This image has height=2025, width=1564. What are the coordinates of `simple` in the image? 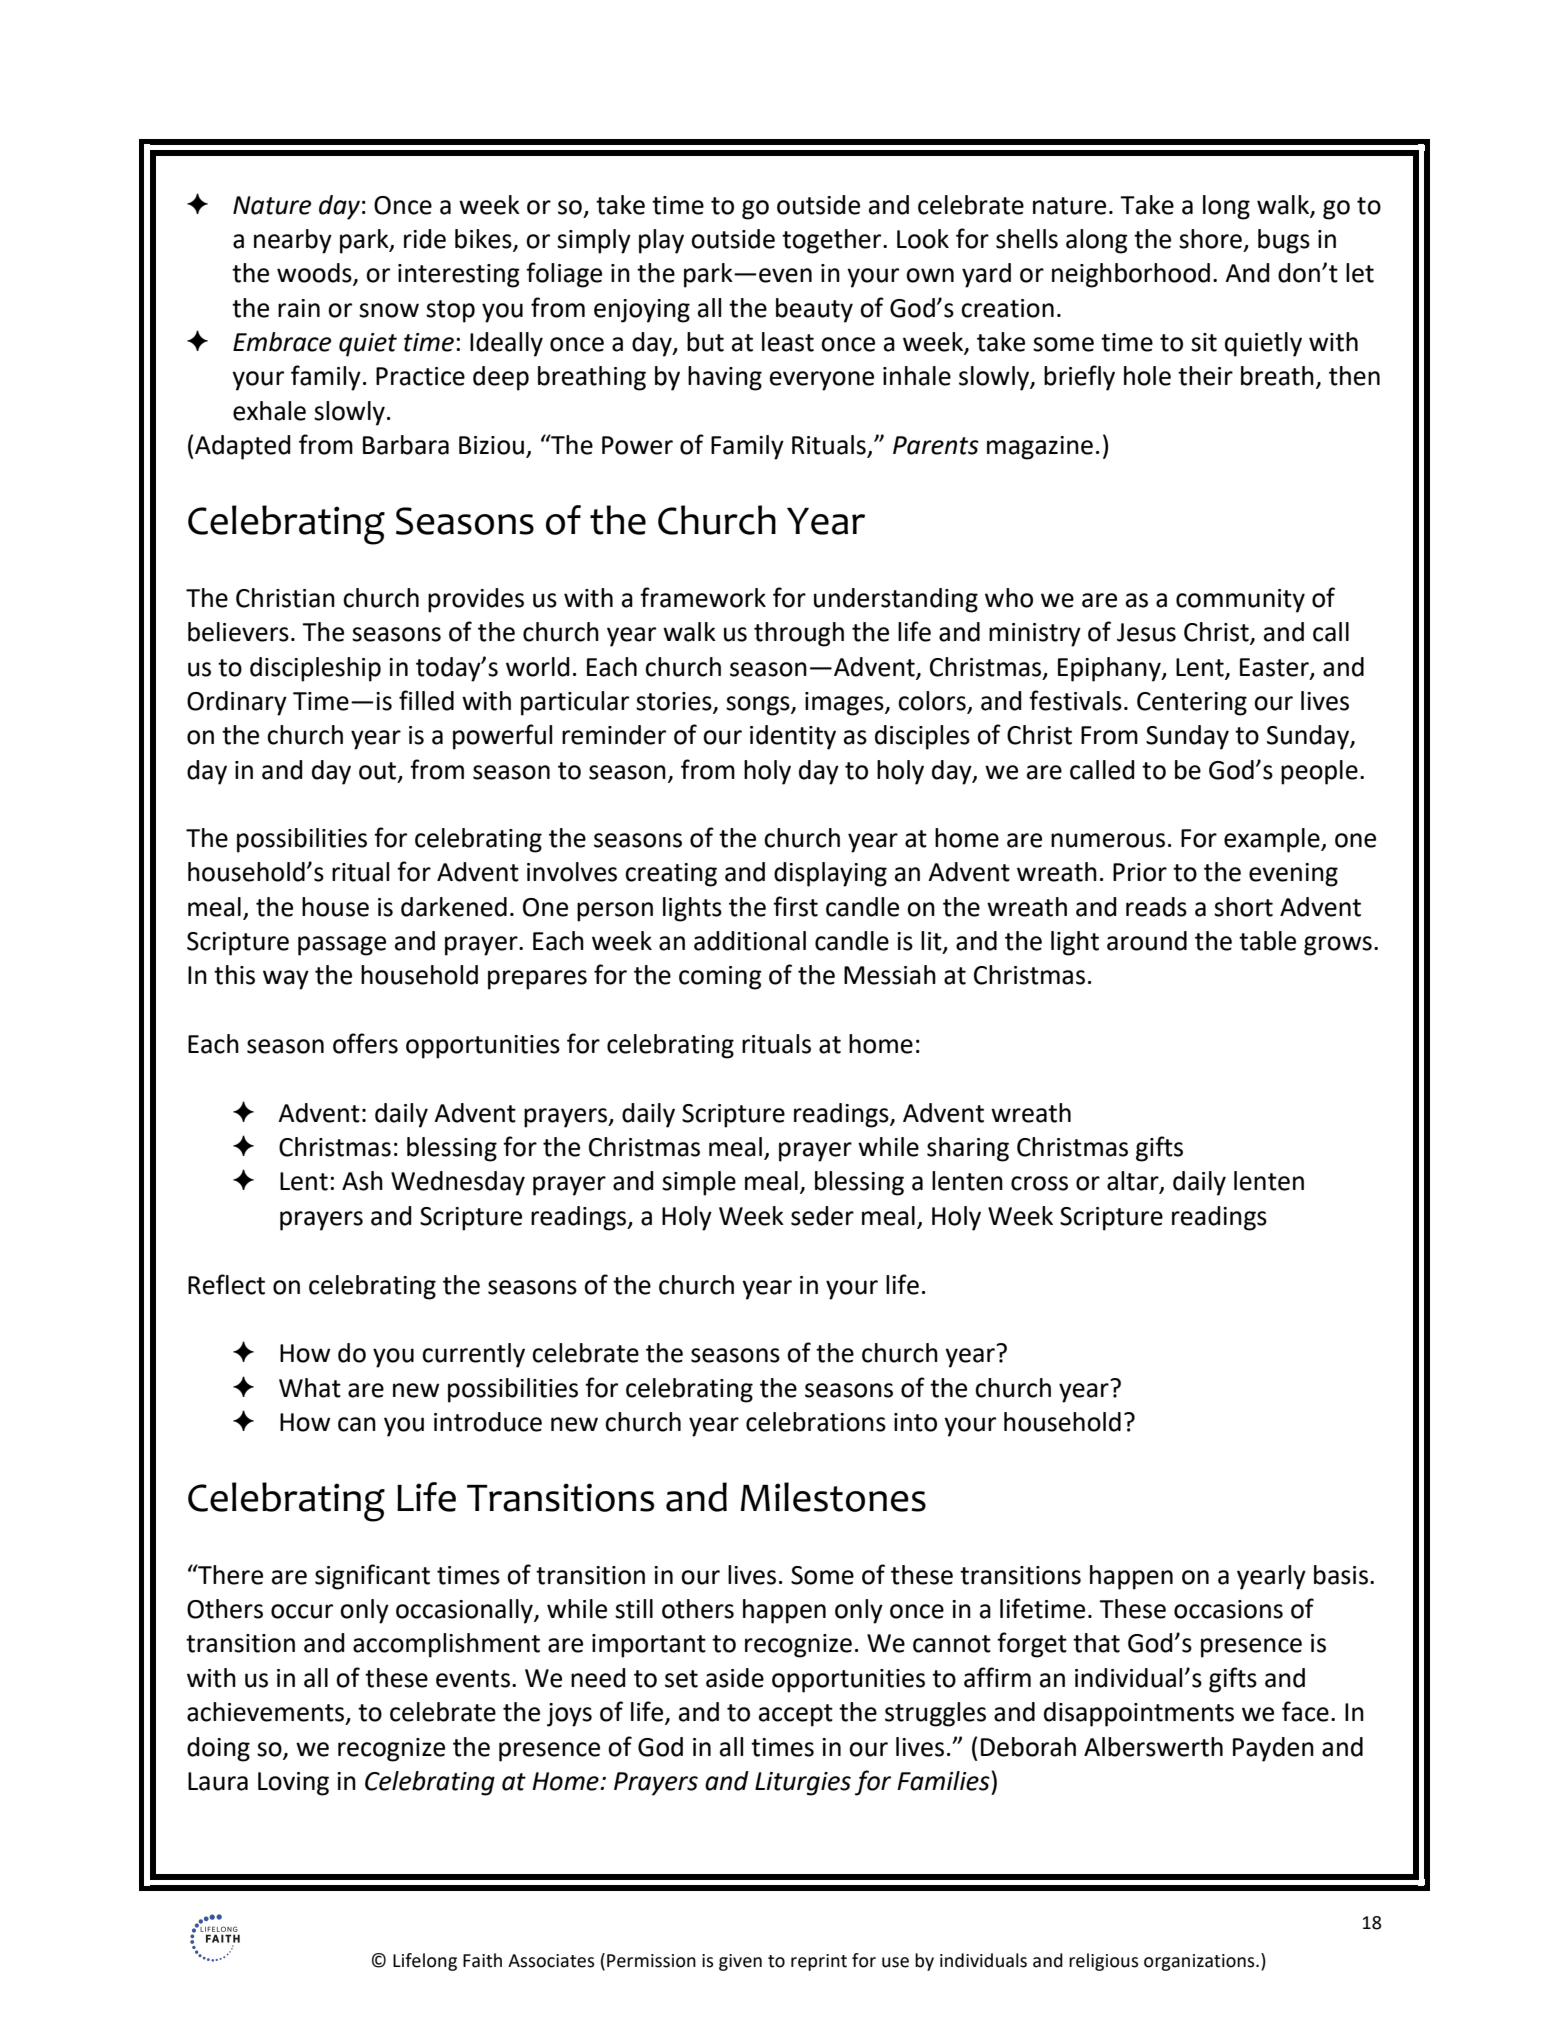 It's located at (699, 1183).
